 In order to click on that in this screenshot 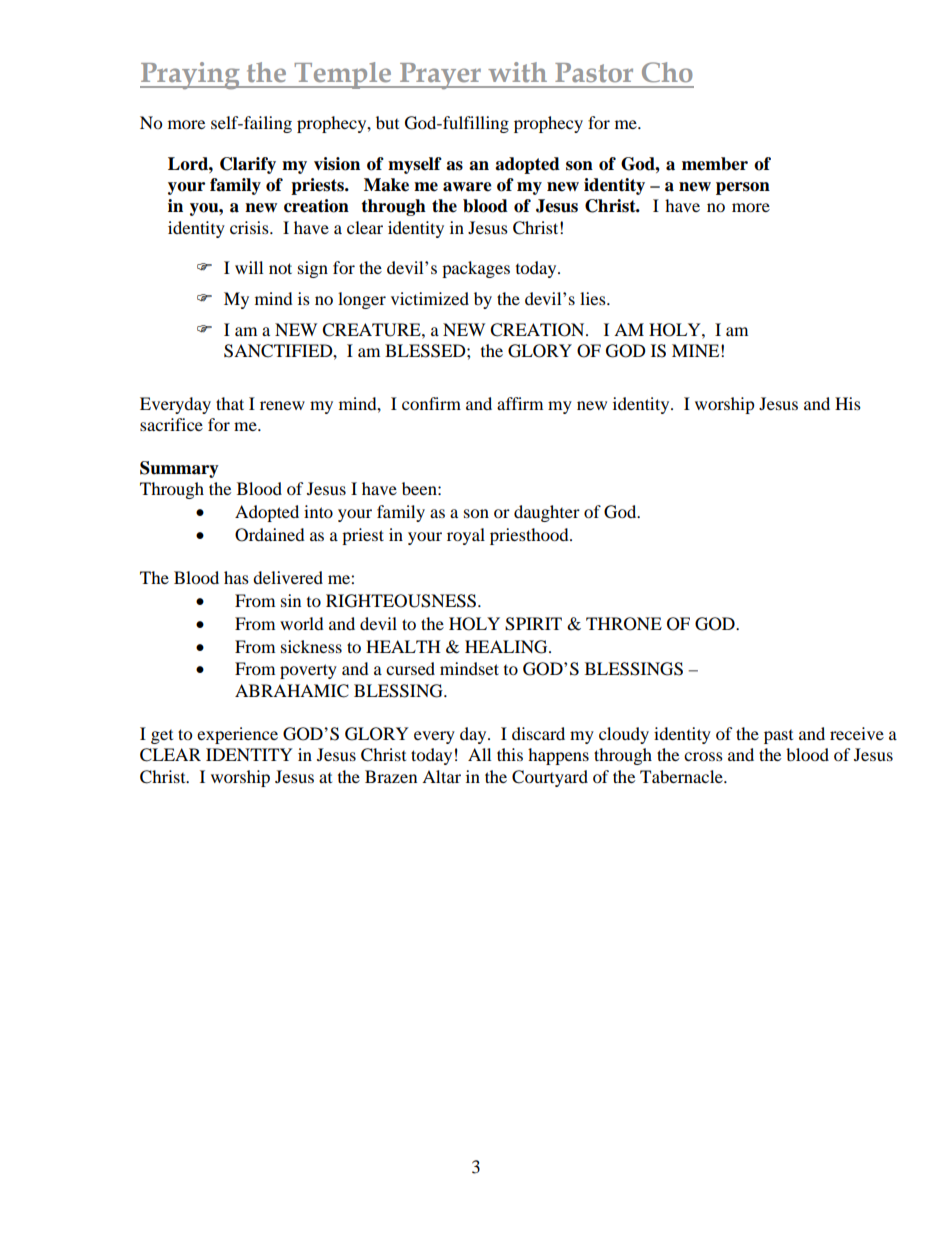, I will do `click(230, 403)`.
